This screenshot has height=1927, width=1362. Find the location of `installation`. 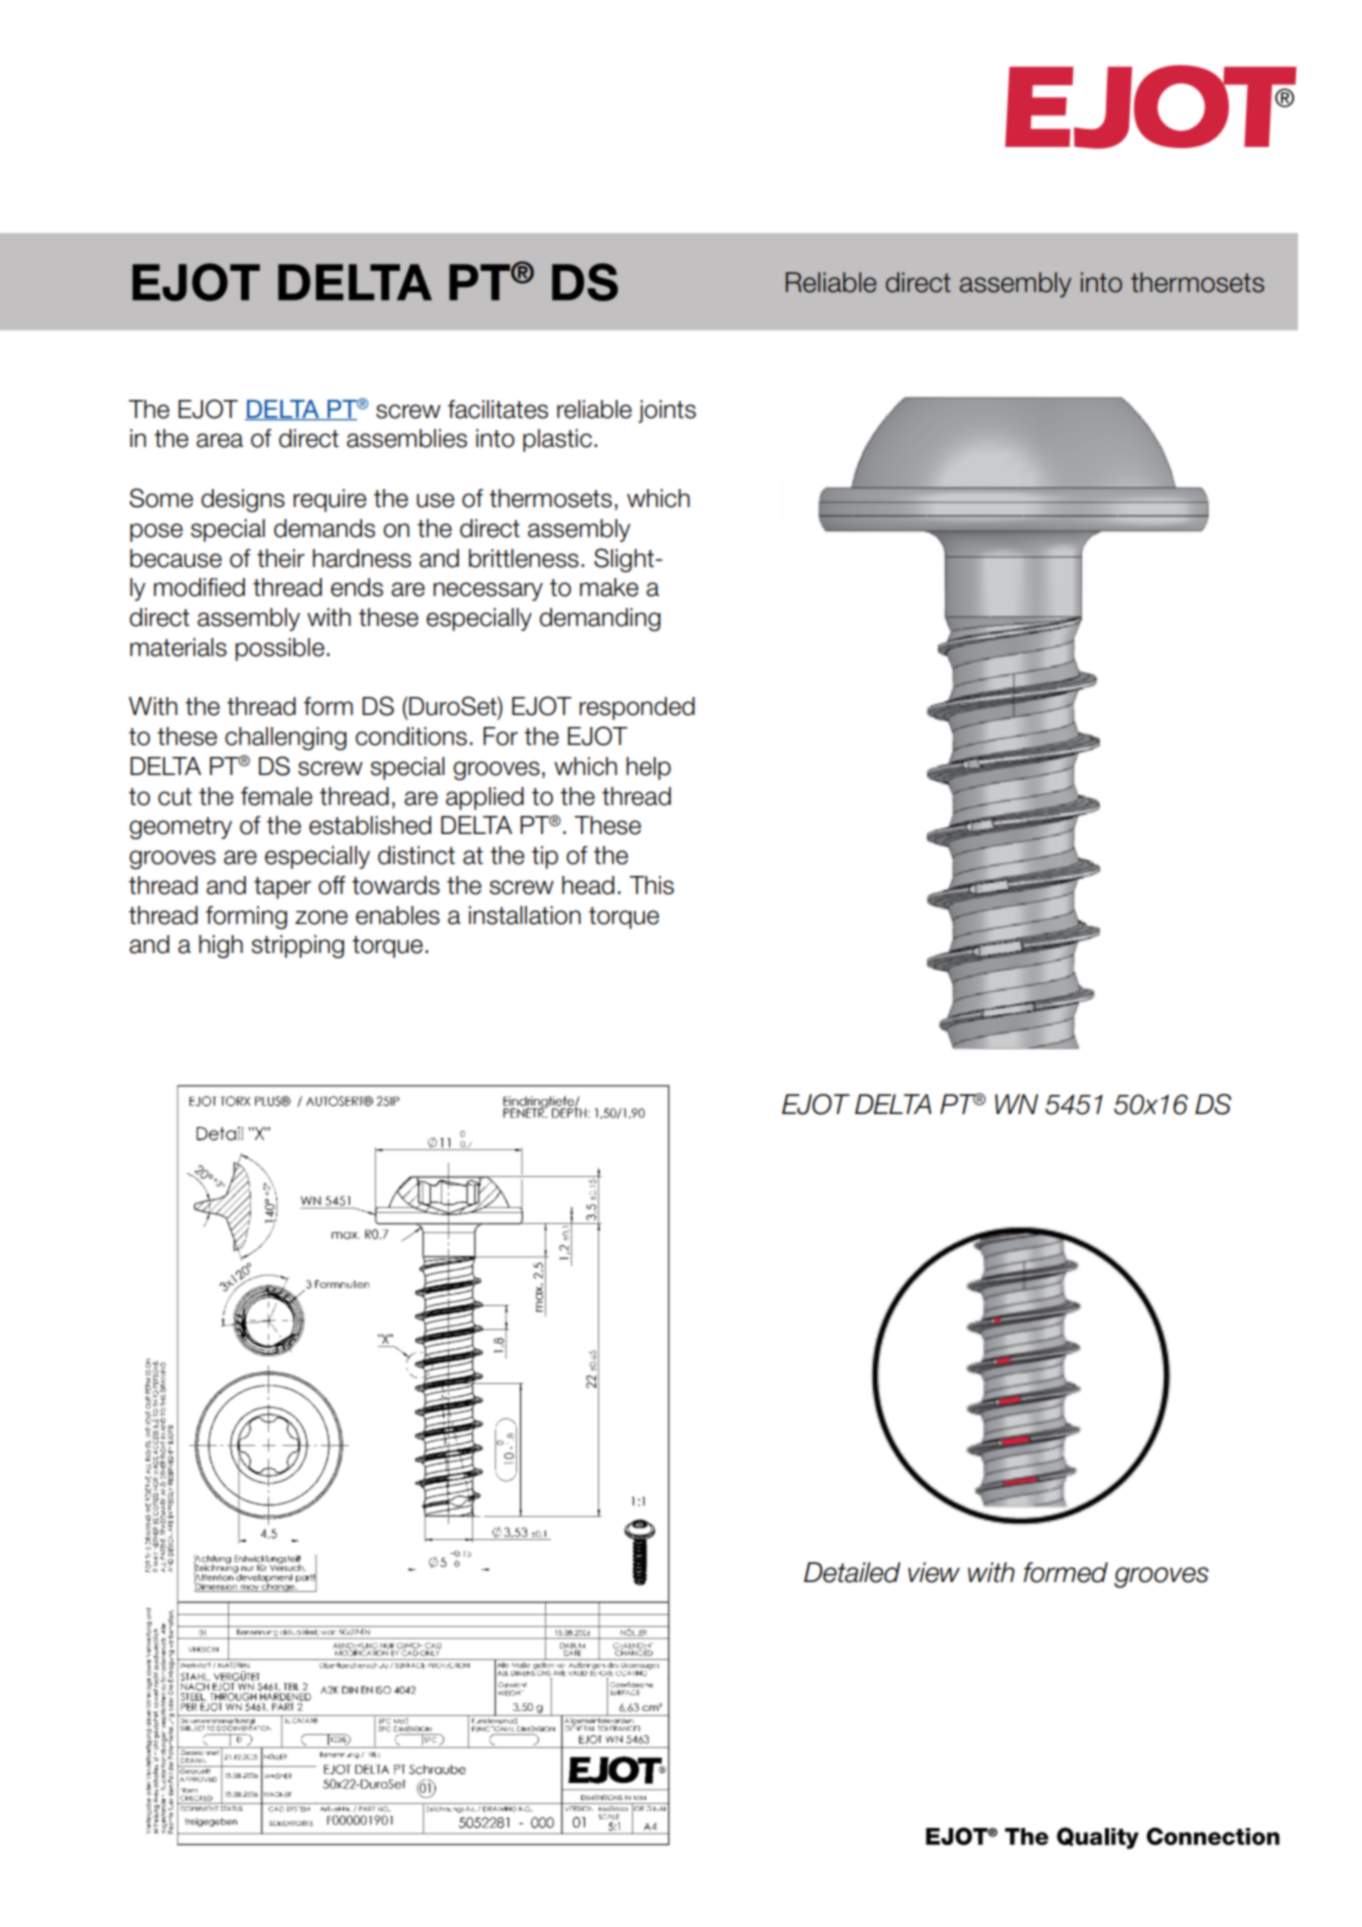

installation is located at coordinates (525, 915).
